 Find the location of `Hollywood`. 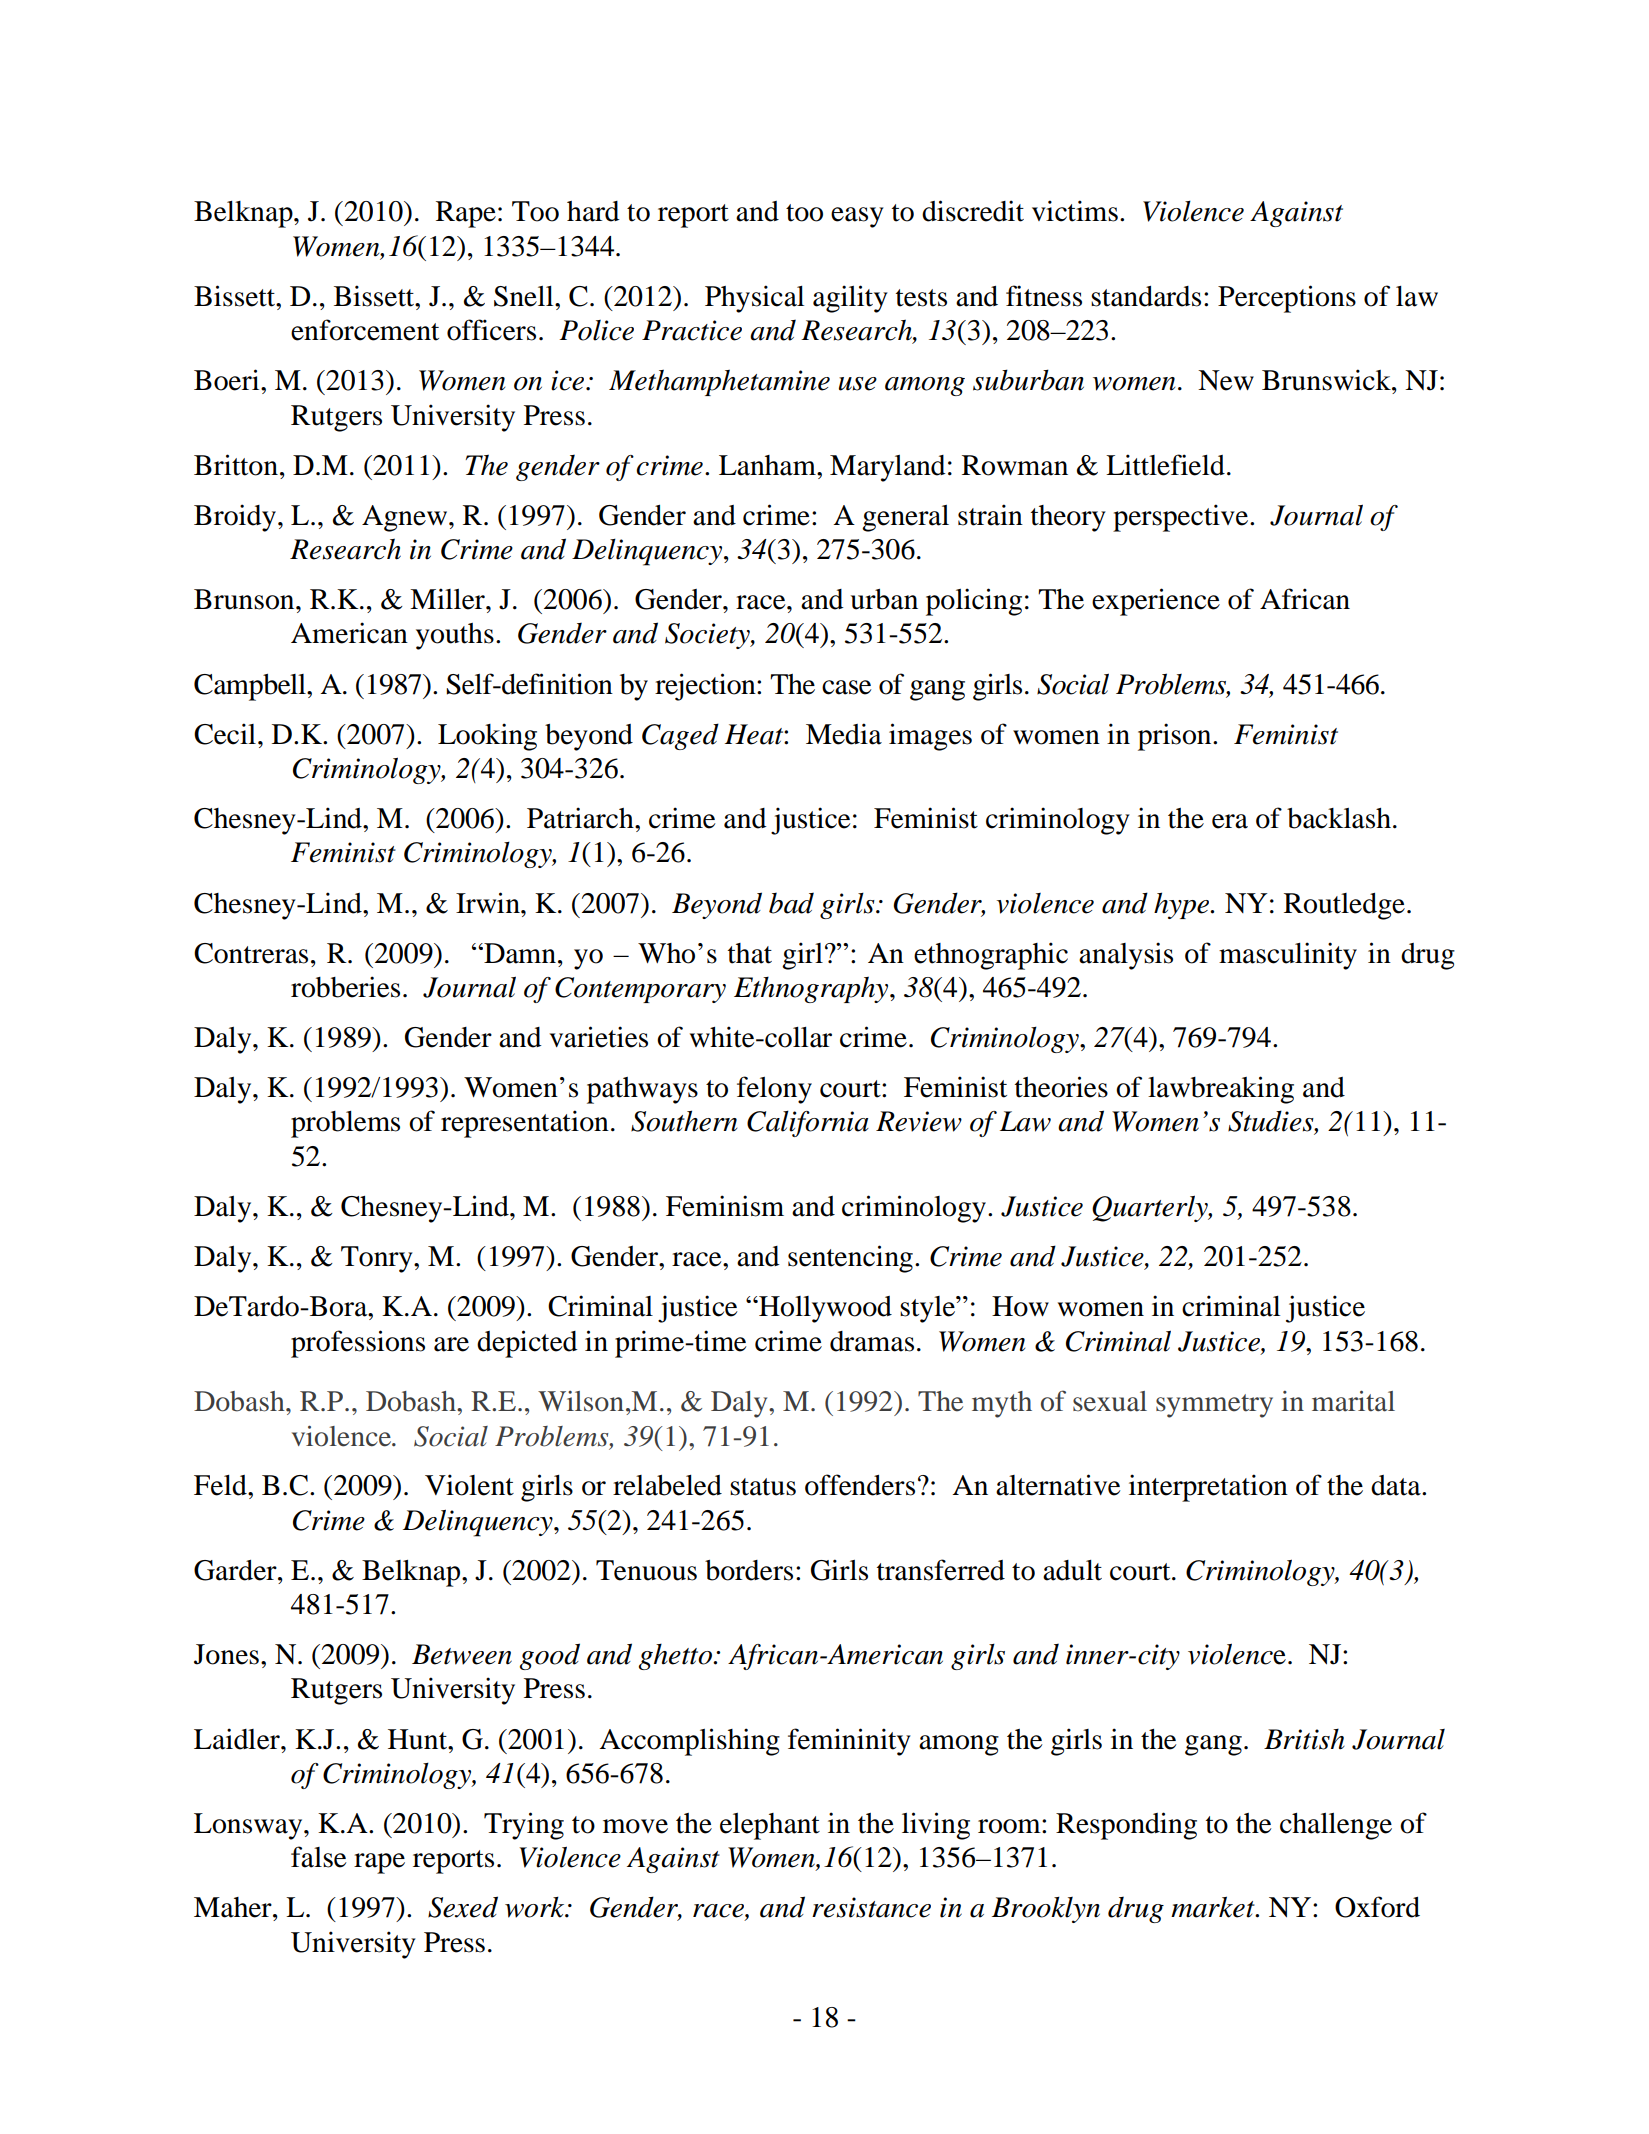

Hollywood is located at coordinates (824, 1309).
